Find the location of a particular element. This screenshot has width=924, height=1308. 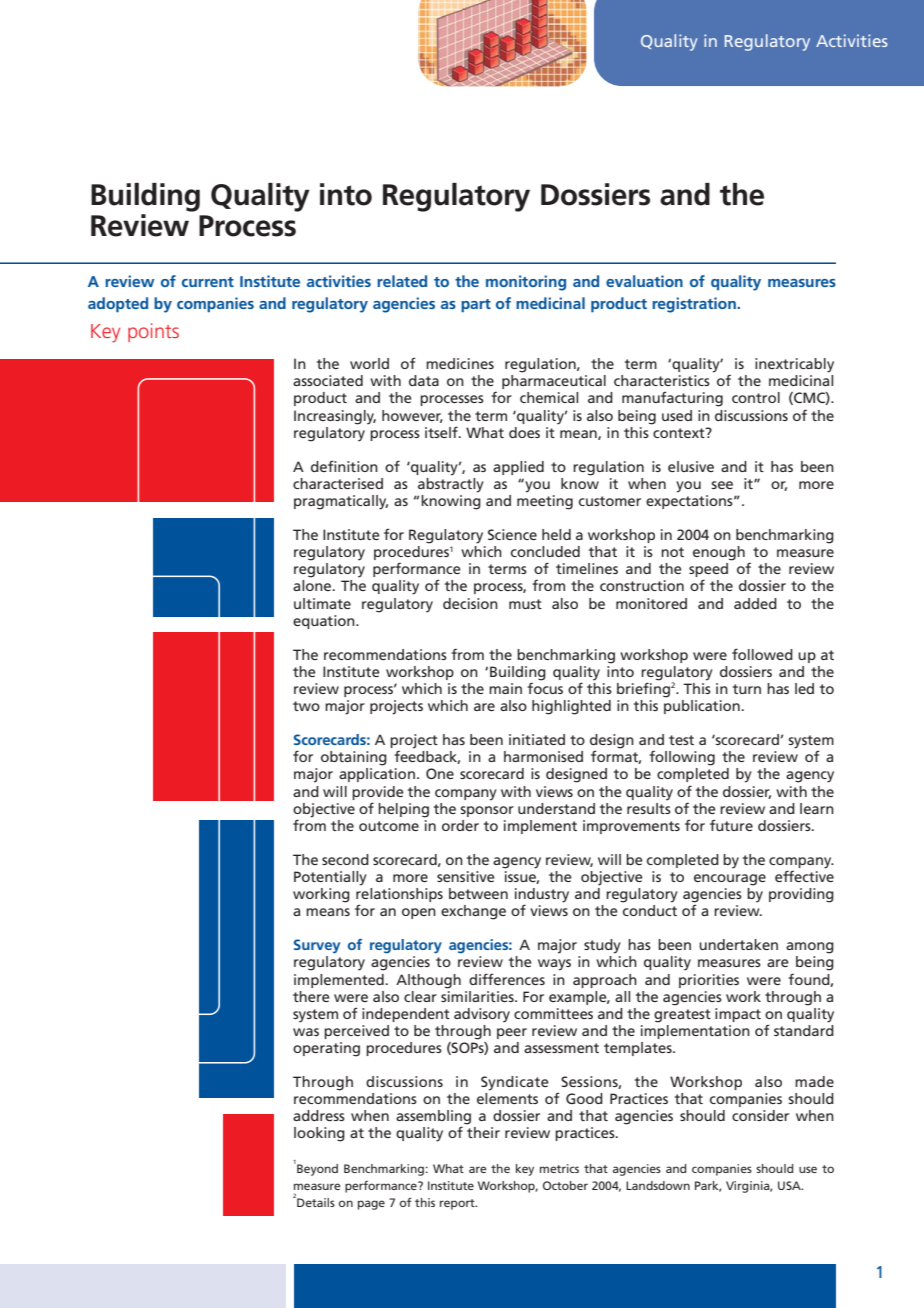

Details is located at coordinates (315, 1201).
